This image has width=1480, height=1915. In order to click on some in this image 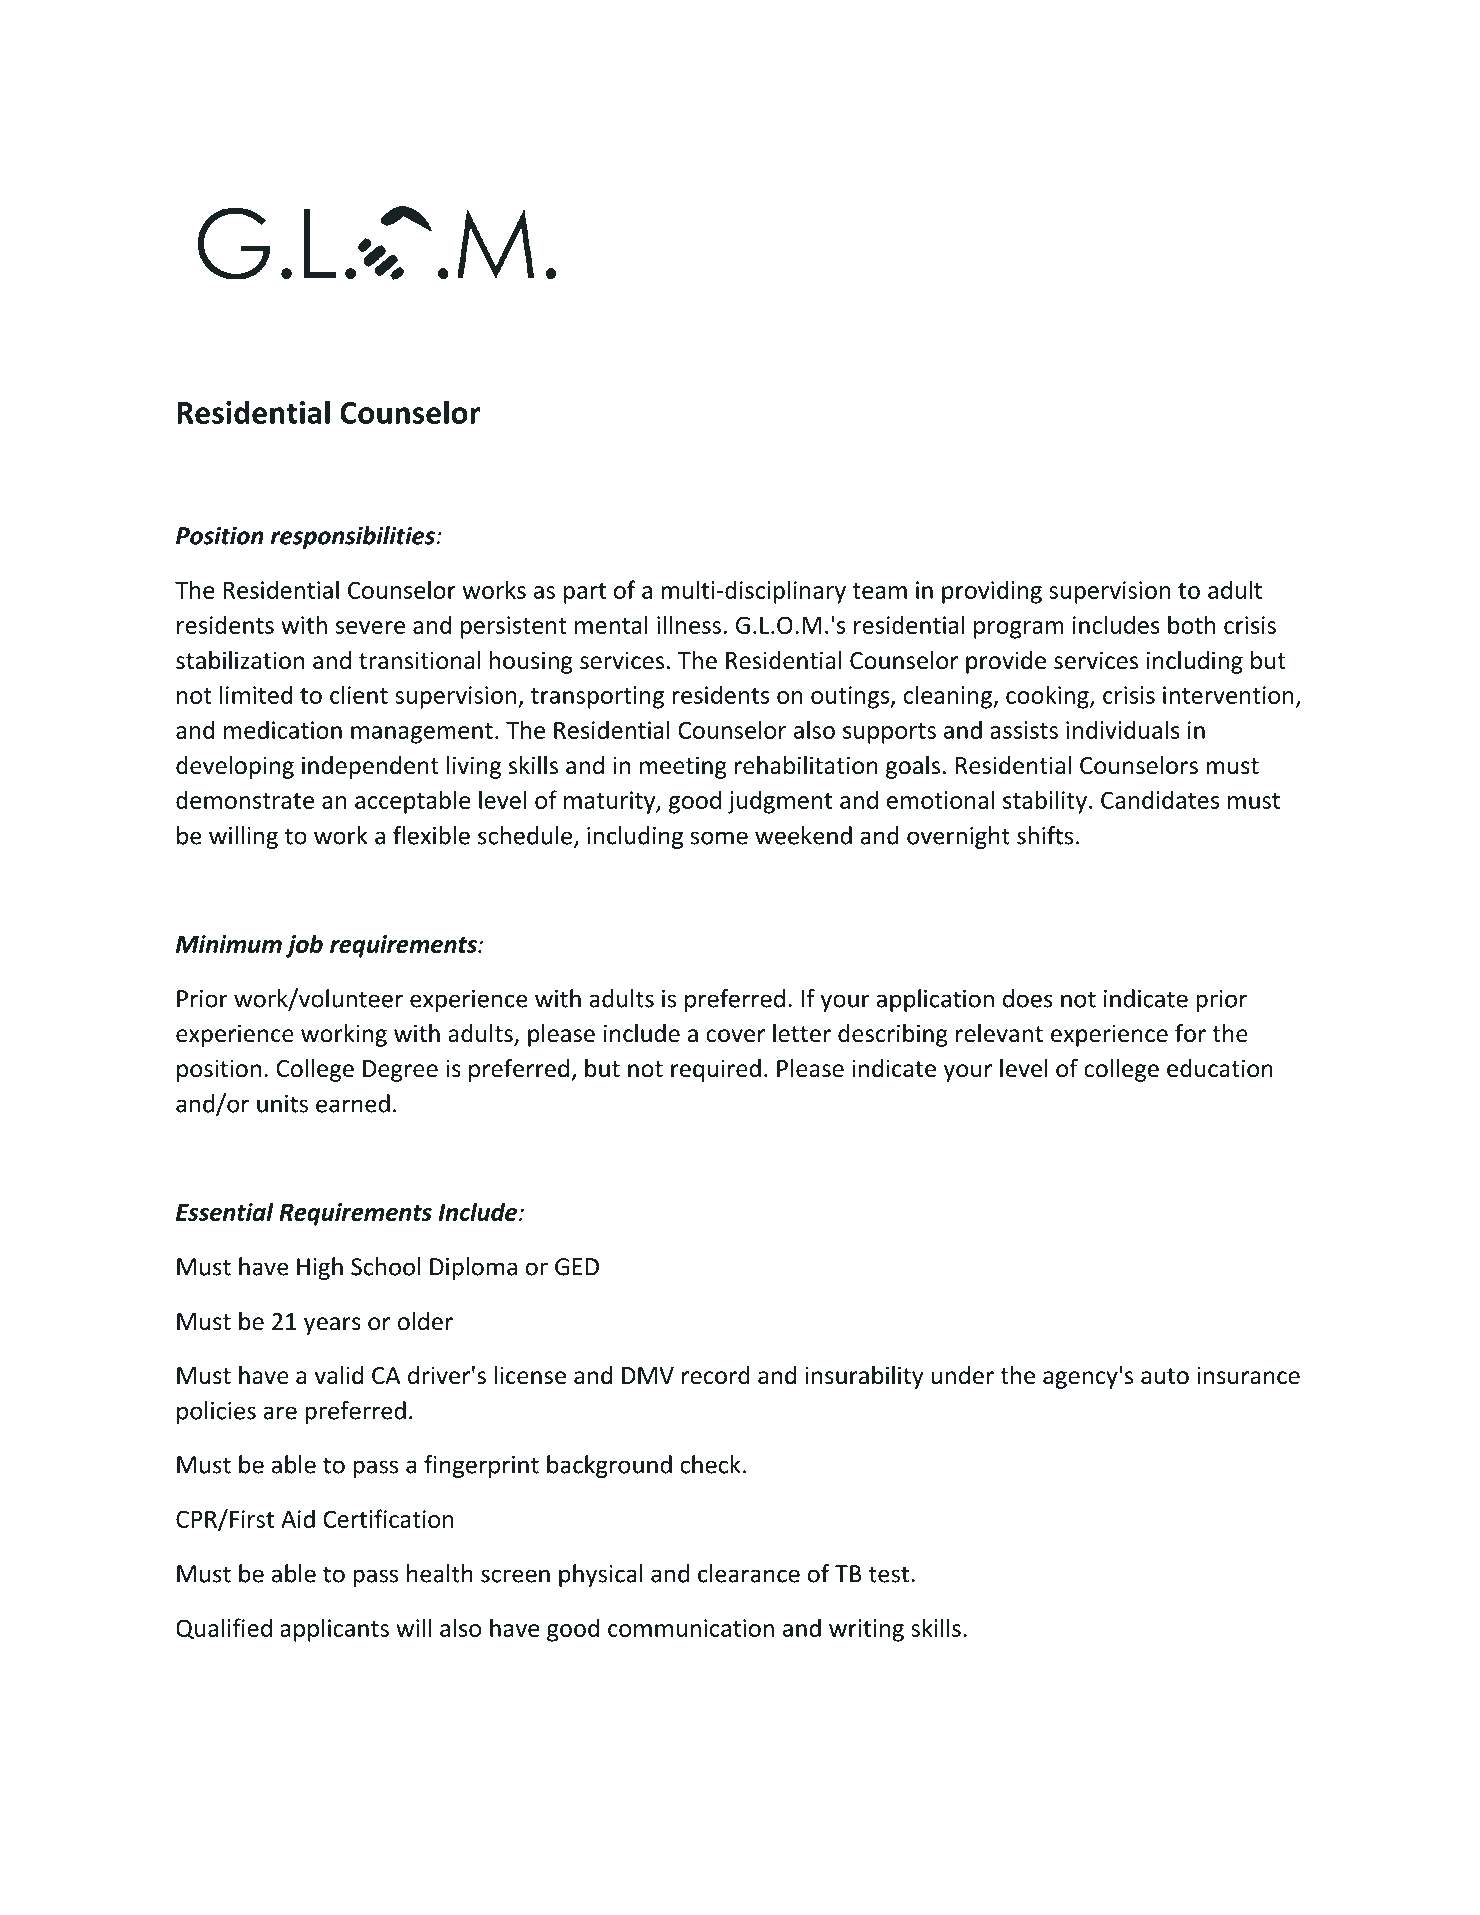, I will do `click(719, 838)`.
